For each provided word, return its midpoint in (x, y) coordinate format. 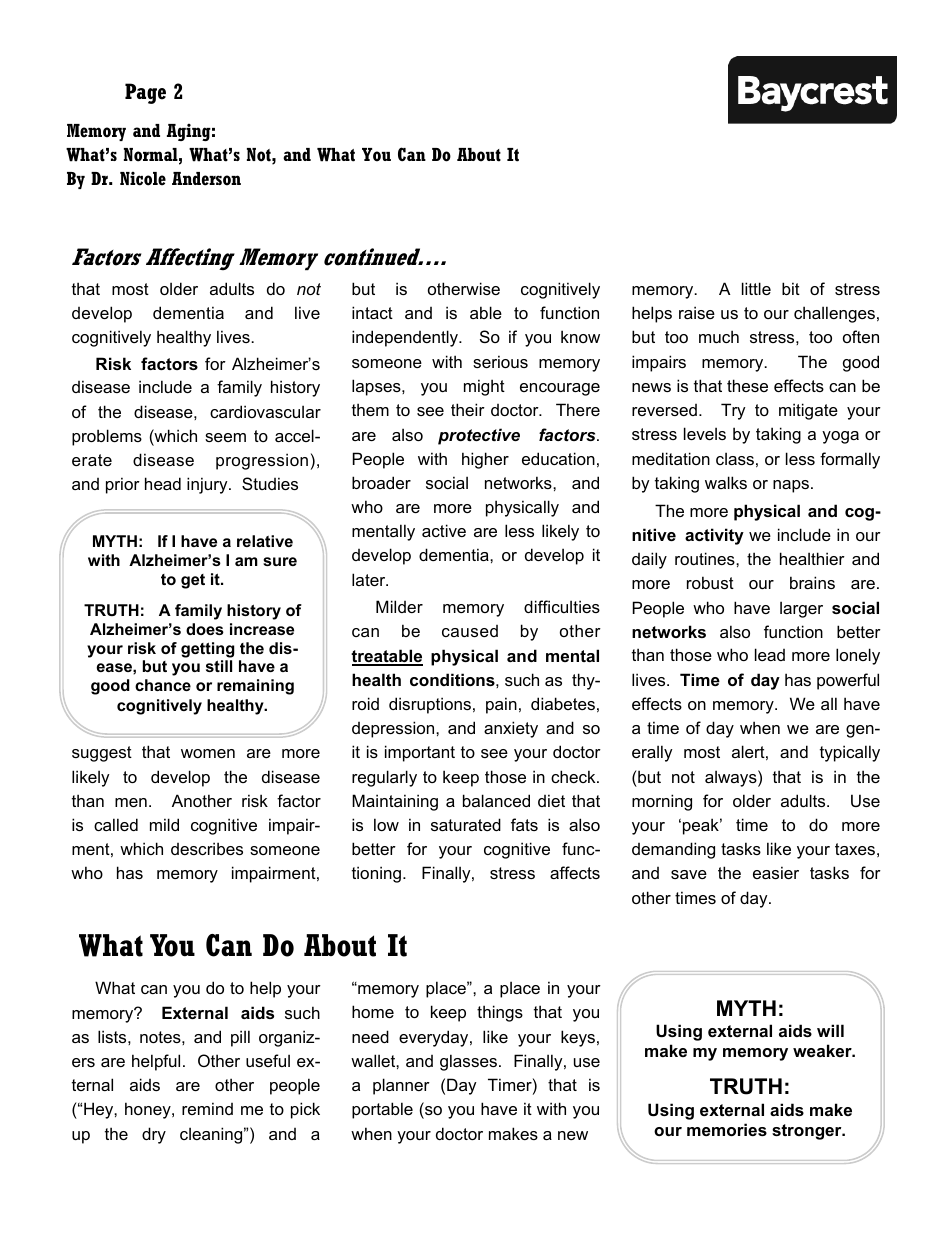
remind (207, 1108)
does (205, 629)
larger (801, 609)
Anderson (206, 179)
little (756, 288)
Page (145, 93)
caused (470, 631)
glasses (468, 1062)
